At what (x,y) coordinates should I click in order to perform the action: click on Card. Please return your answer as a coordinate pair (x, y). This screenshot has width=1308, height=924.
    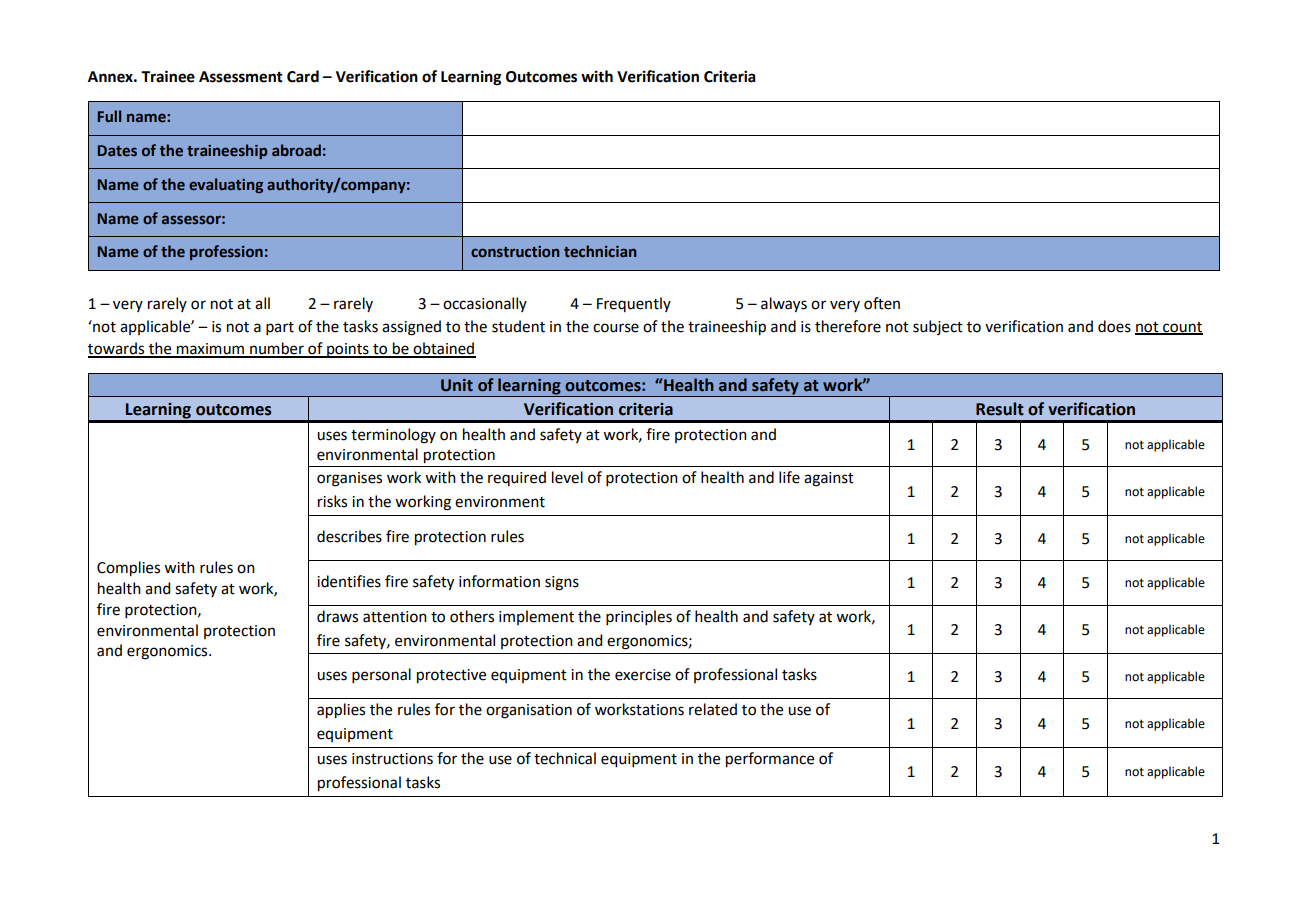
    Looking at the image, I should click on (303, 76).
